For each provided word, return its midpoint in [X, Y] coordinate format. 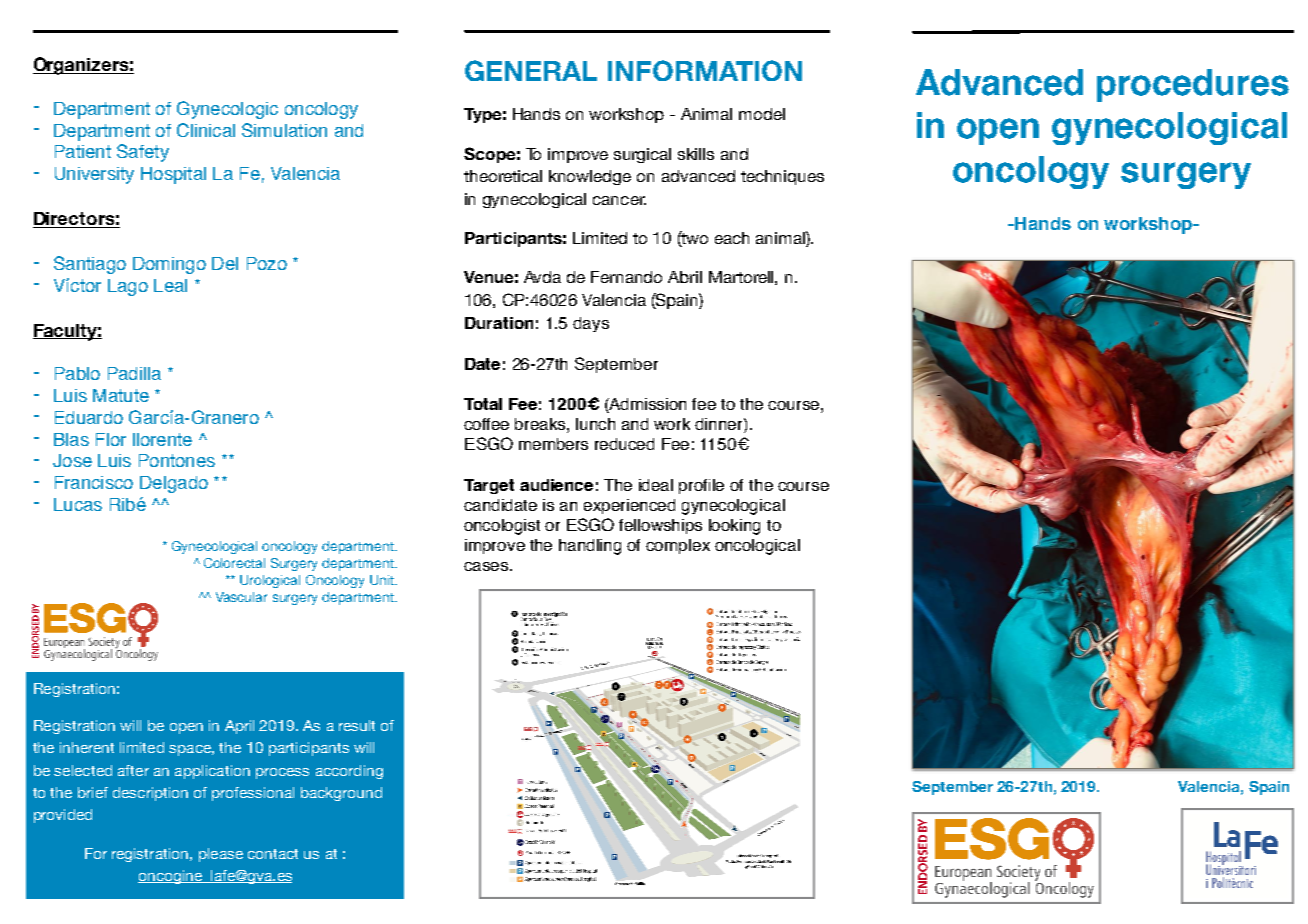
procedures [1193, 85]
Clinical [206, 130]
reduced [624, 444]
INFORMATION [705, 70]
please [221, 855]
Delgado [174, 484]
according [349, 772]
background [341, 794]
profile [701, 486]
